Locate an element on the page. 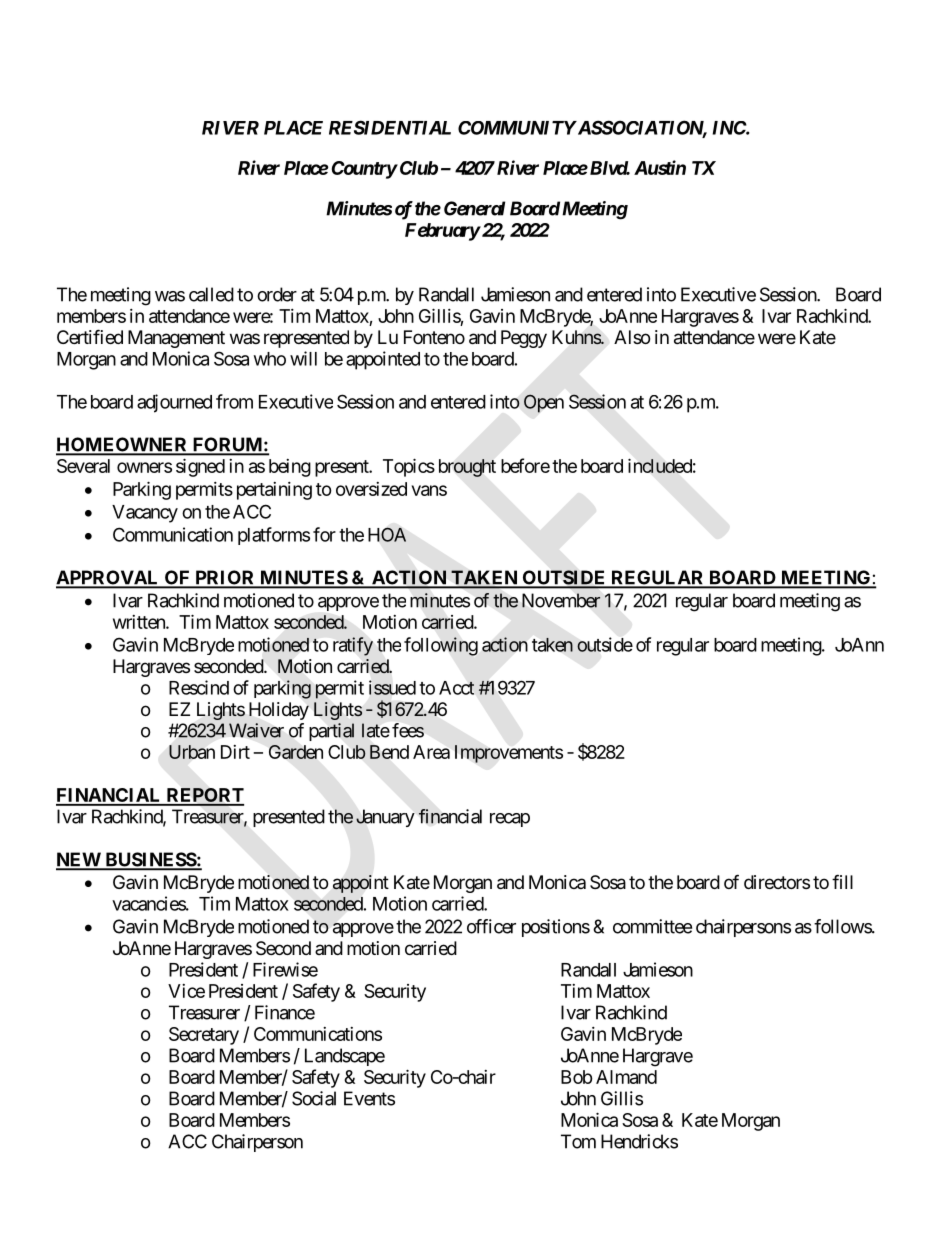 This document has height=1233, width=952. following is located at coordinates (441, 646).
